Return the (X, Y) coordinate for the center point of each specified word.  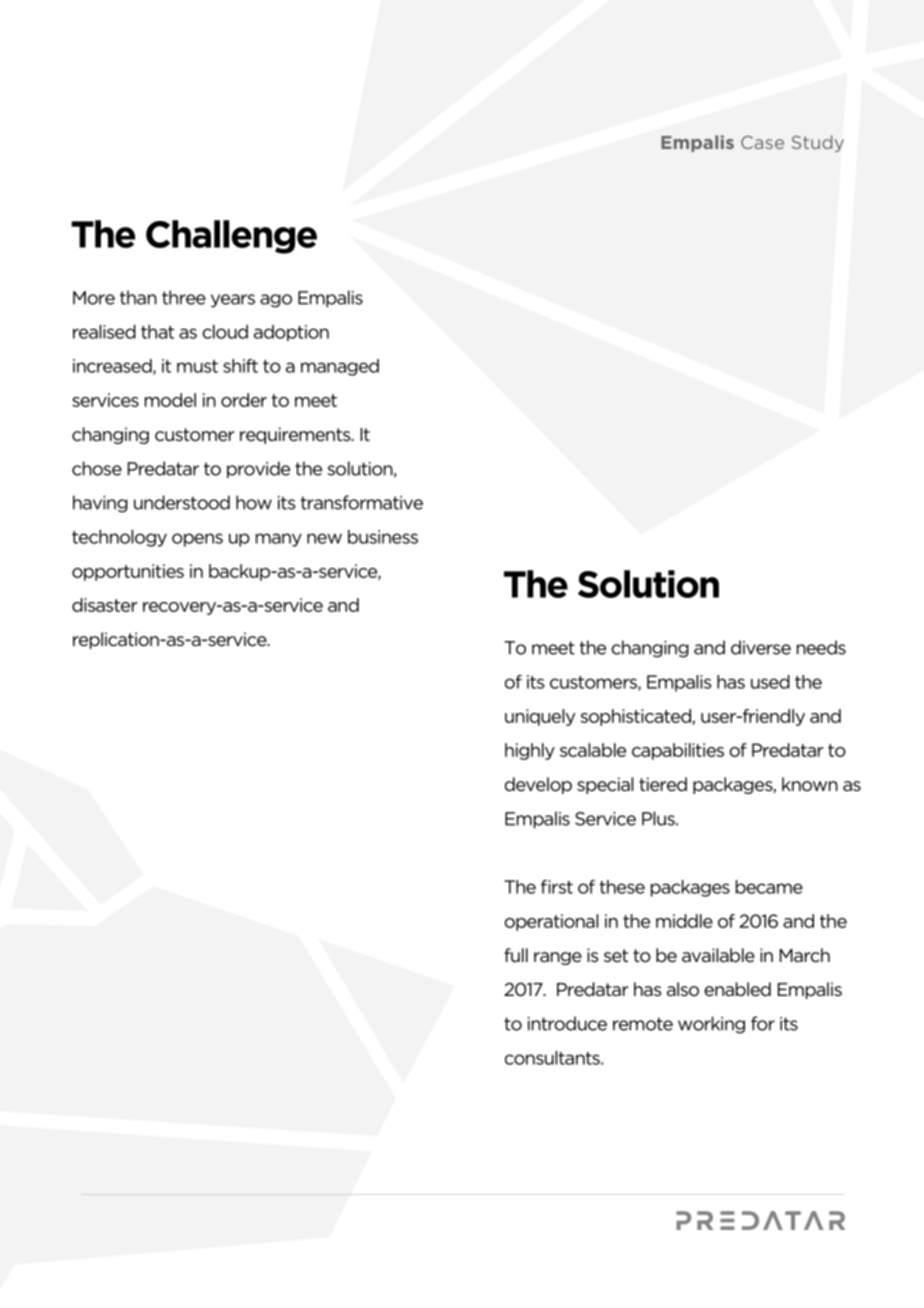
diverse (761, 647)
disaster (105, 605)
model (170, 400)
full (516, 955)
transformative (361, 502)
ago (276, 301)
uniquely (540, 717)
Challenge (231, 237)
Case (762, 142)
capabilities (678, 751)
